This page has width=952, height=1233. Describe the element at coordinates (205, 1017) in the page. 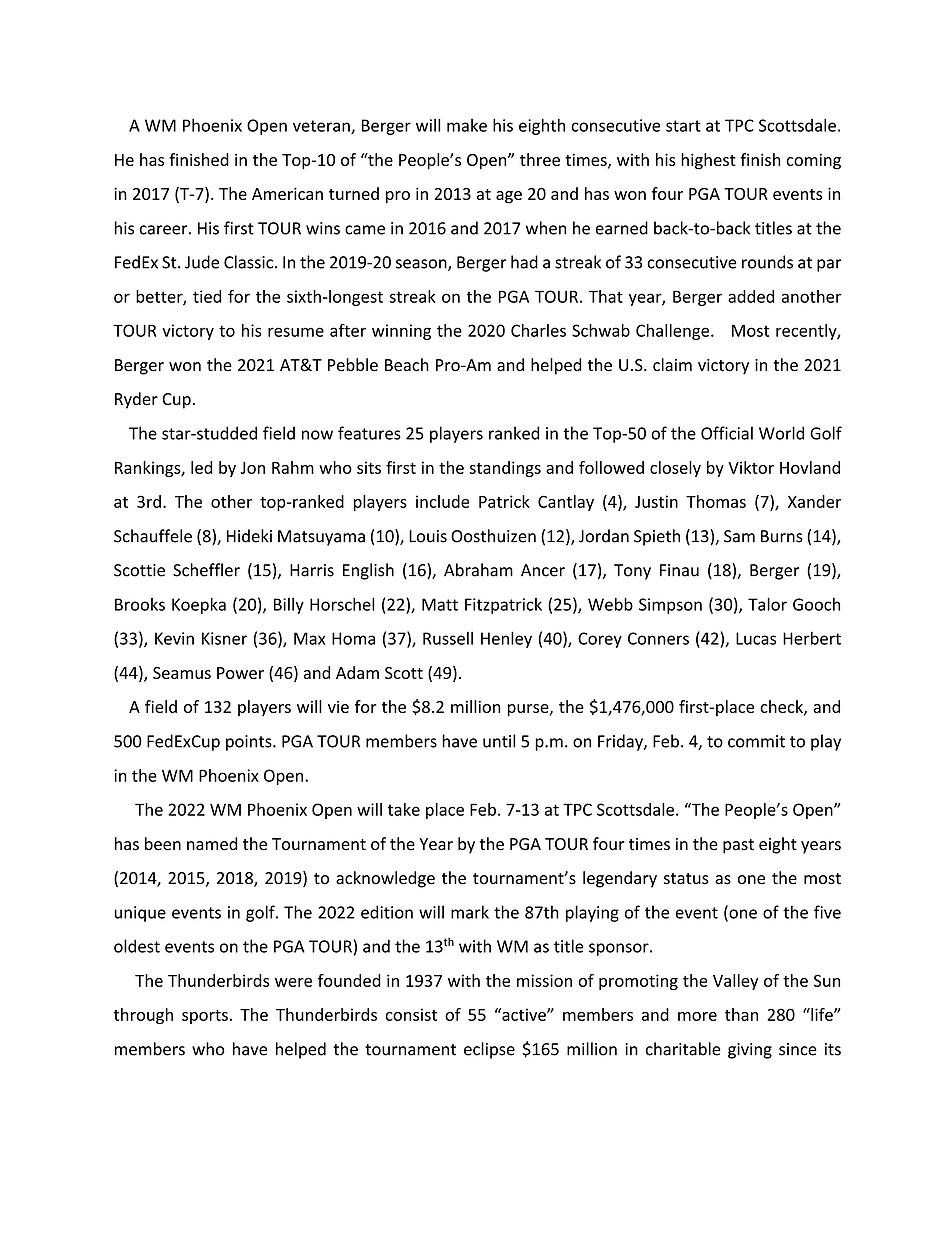

I see `sports` at that location.
